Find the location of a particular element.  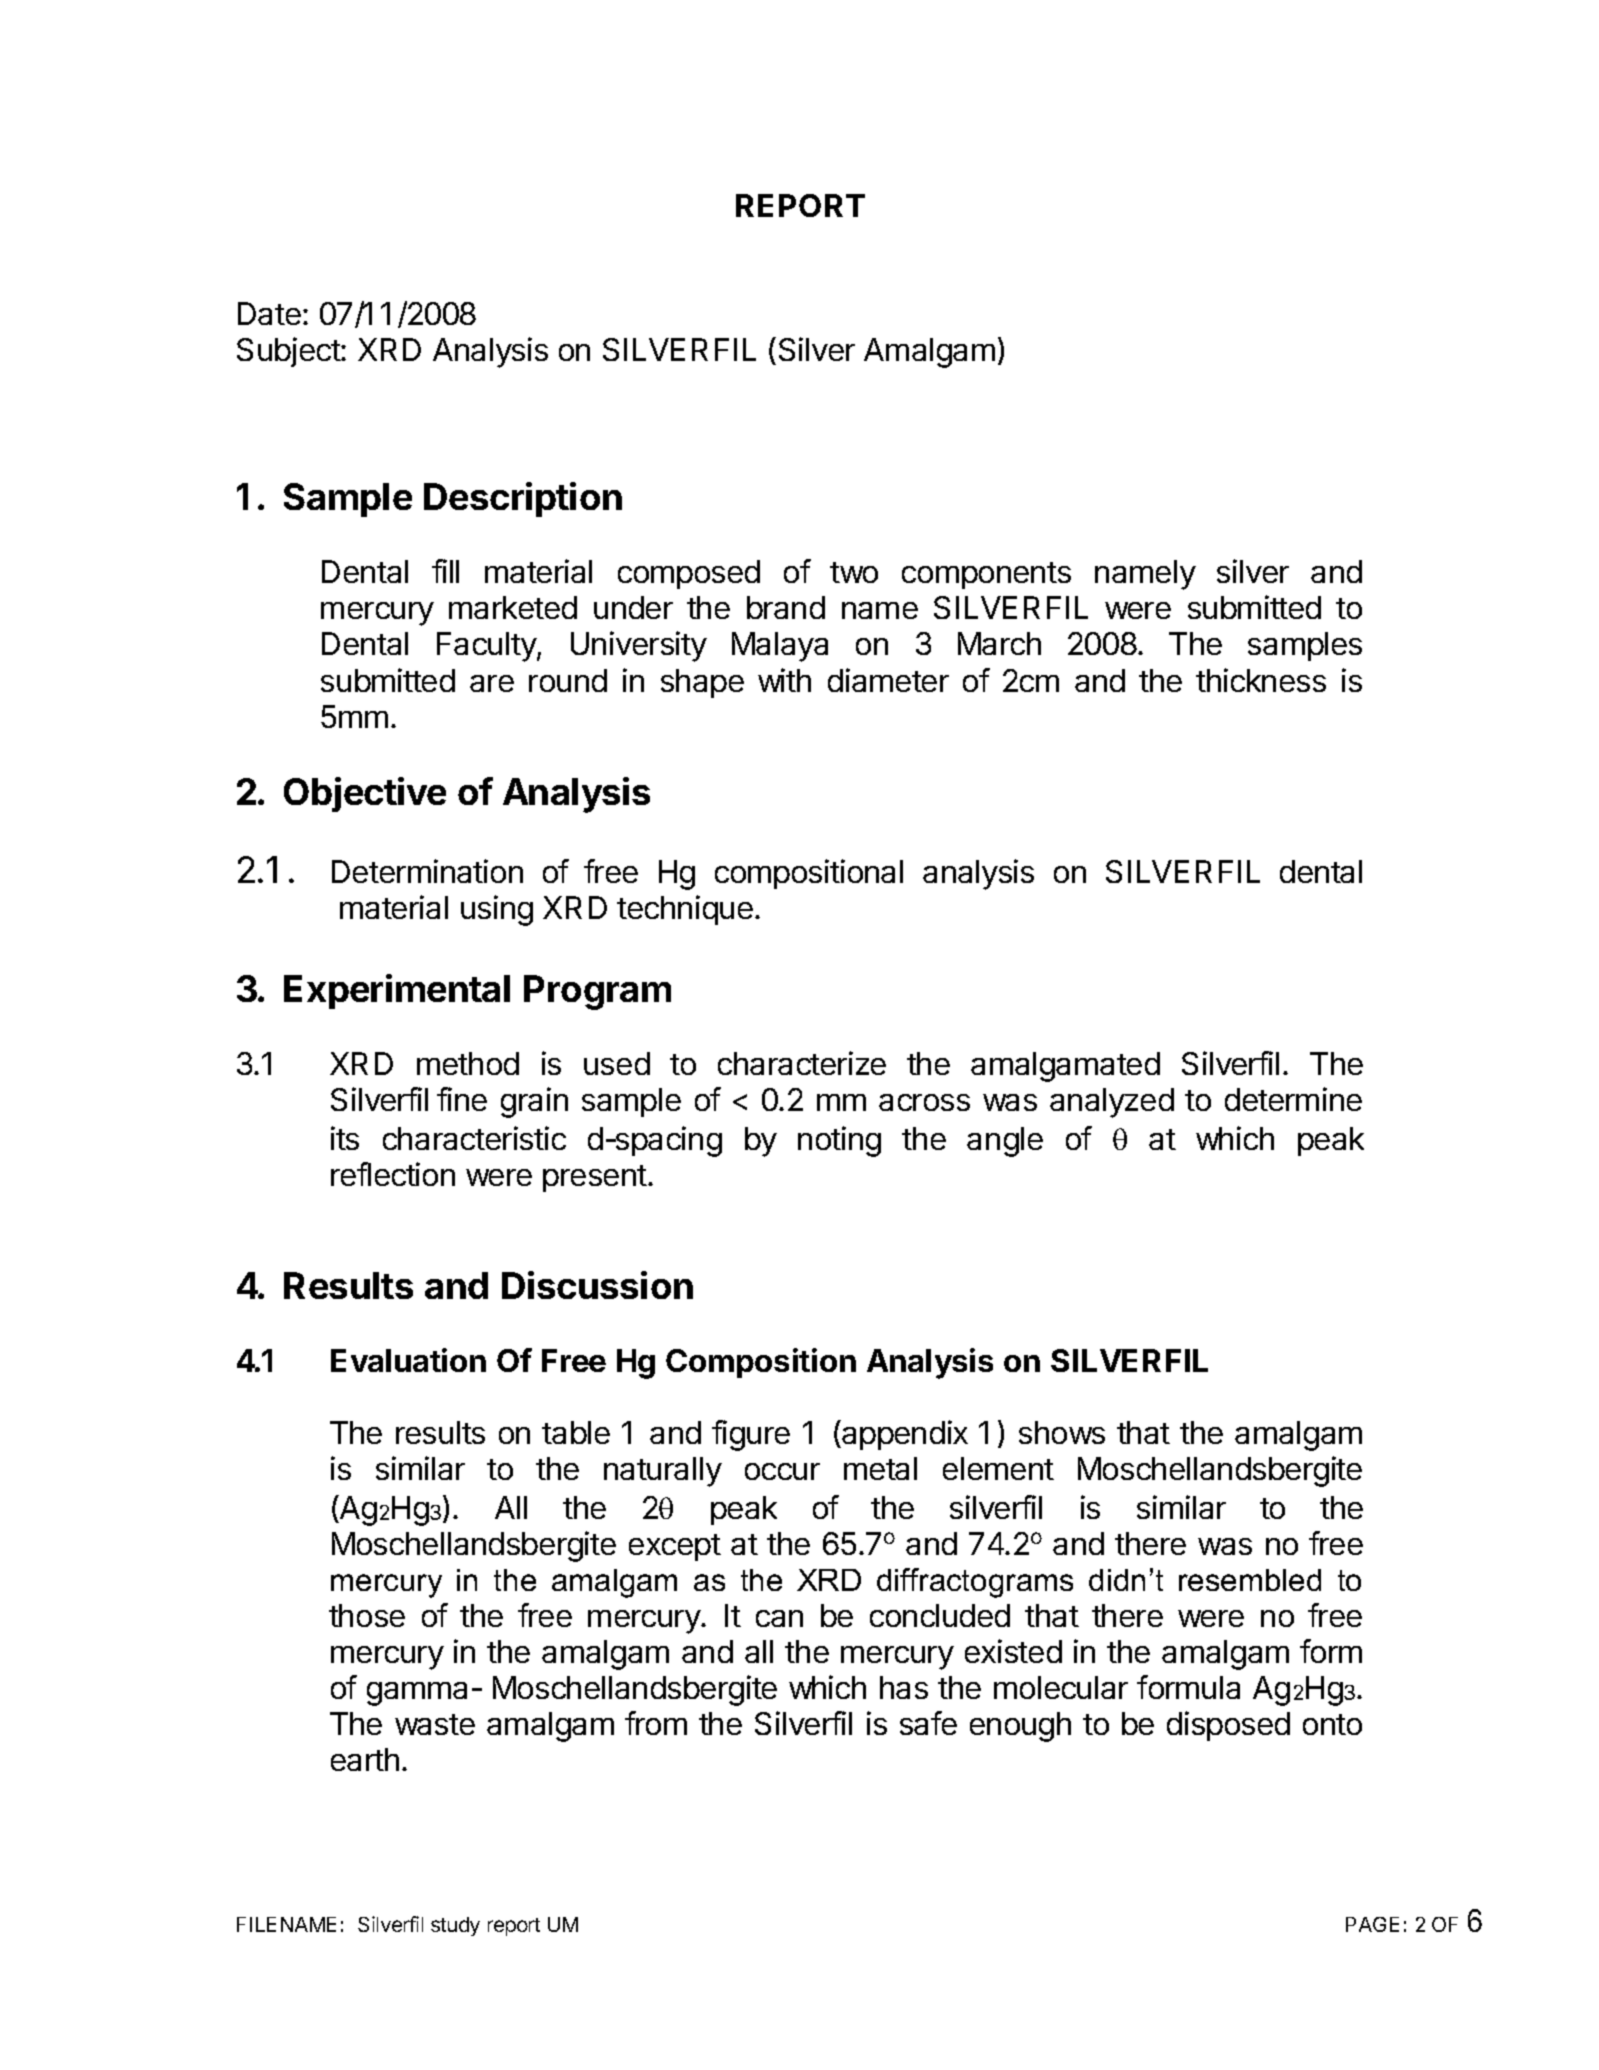

can is located at coordinates (779, 1618).
